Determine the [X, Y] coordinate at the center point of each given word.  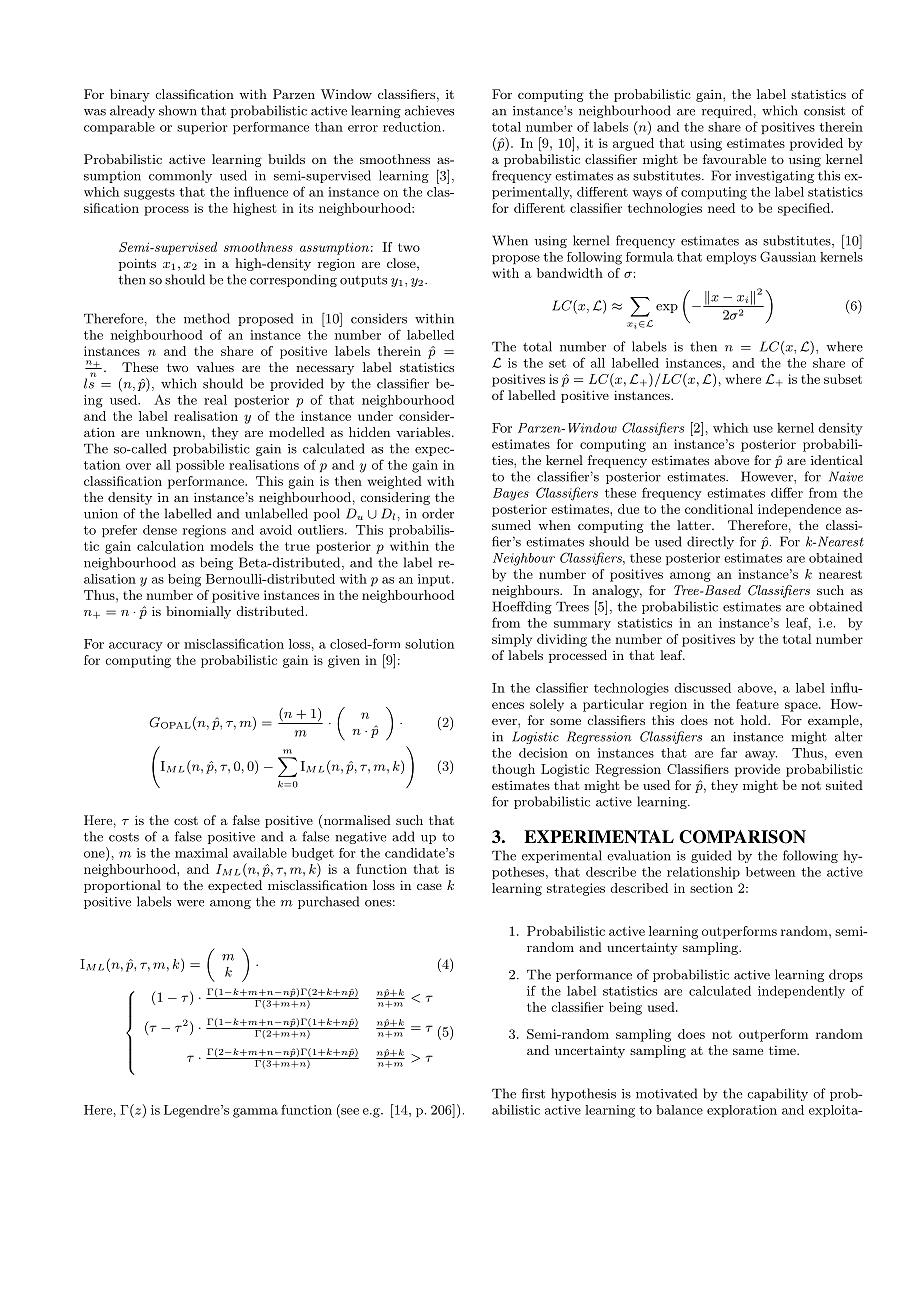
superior [202, 128]
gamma [255, 1113]
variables [423, 432]
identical [837, 460]
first [533, 1093]
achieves [429, 110]
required [727, 111]
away [761, 756]
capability [777, 1094]
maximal [201, 853]
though [513, 770]
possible [200, 466]
